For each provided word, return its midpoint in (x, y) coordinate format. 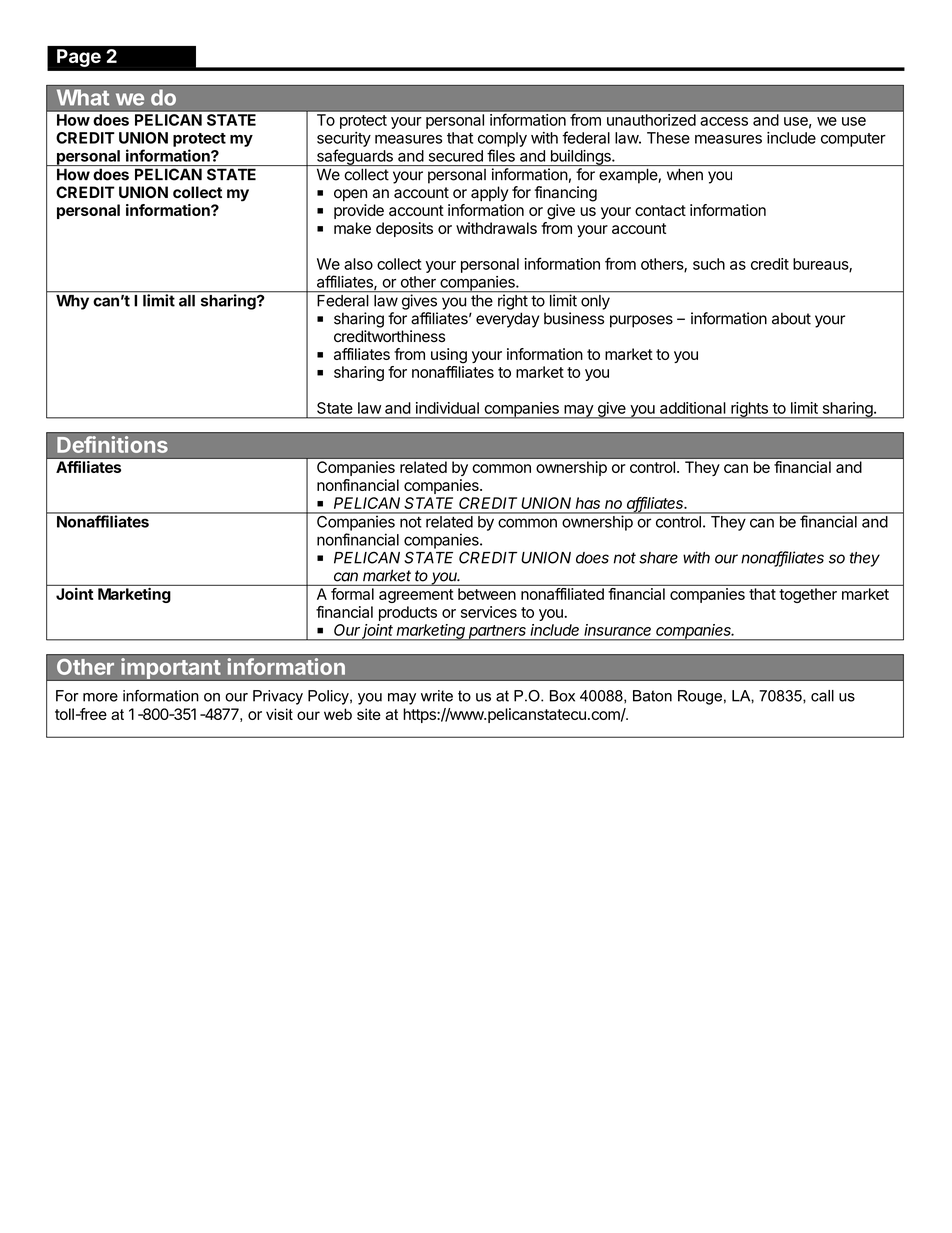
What (83, 97)
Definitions (112, 444)
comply (502, 139)
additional (693, 408)
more (100, 697)
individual (447, 408)
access (724, 121)
